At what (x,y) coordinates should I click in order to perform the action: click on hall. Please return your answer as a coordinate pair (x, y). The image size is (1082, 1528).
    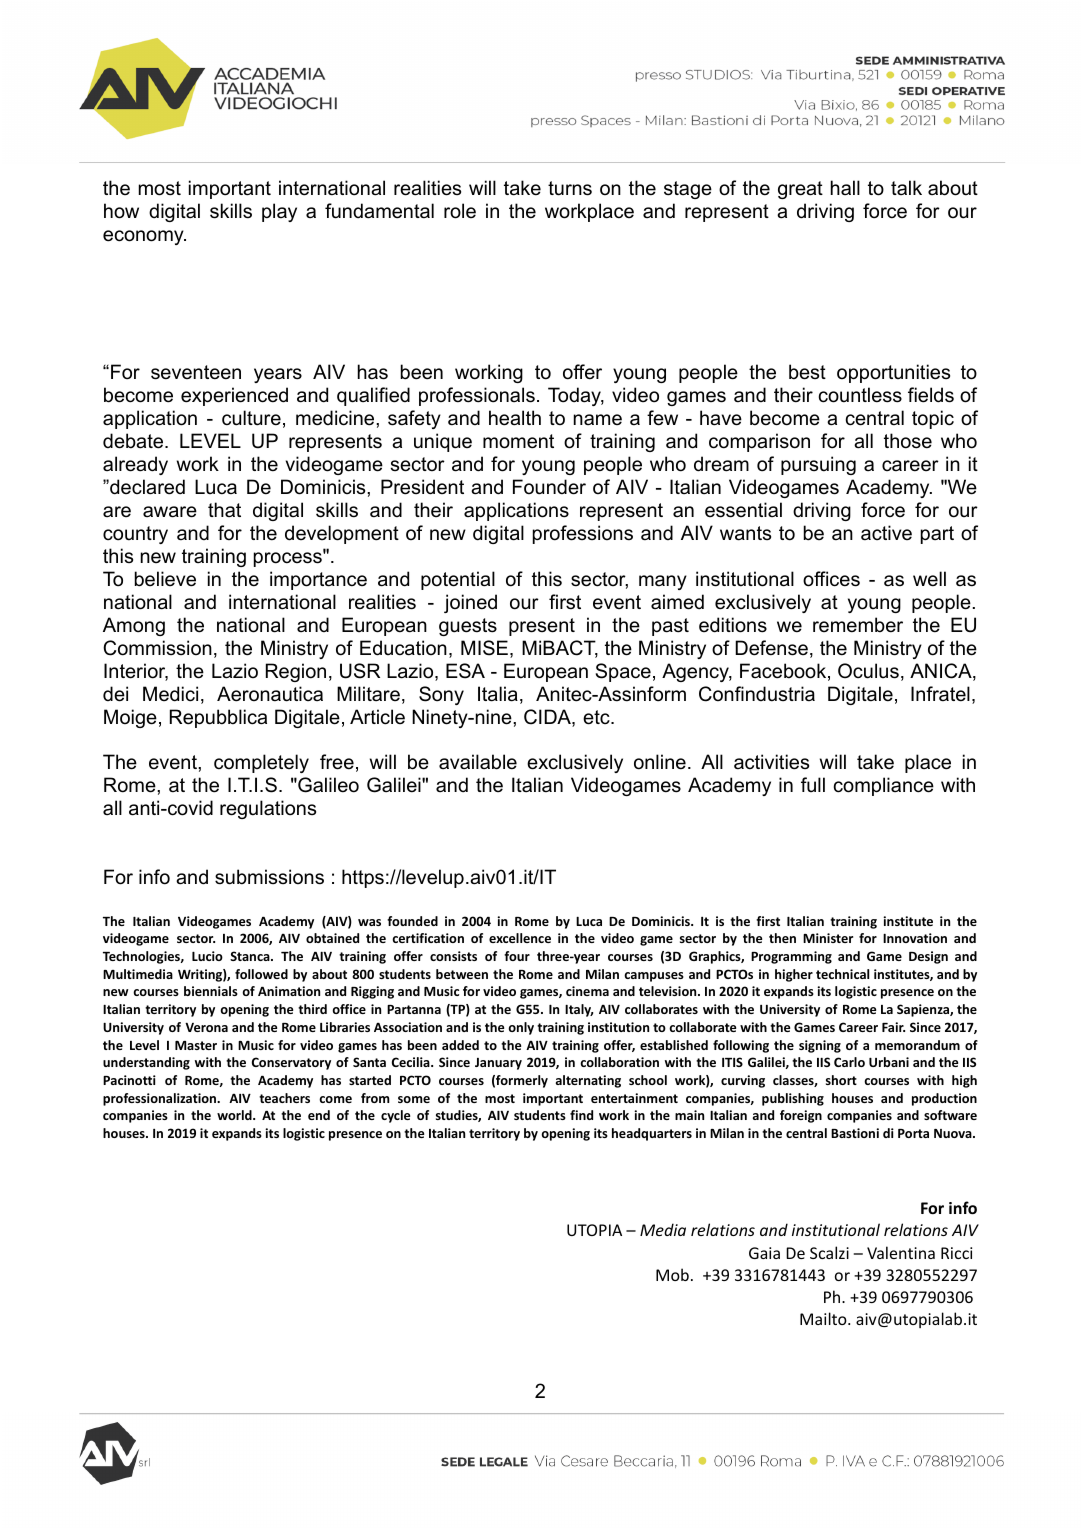
    Looking at the image, I should click on (845, 188).
